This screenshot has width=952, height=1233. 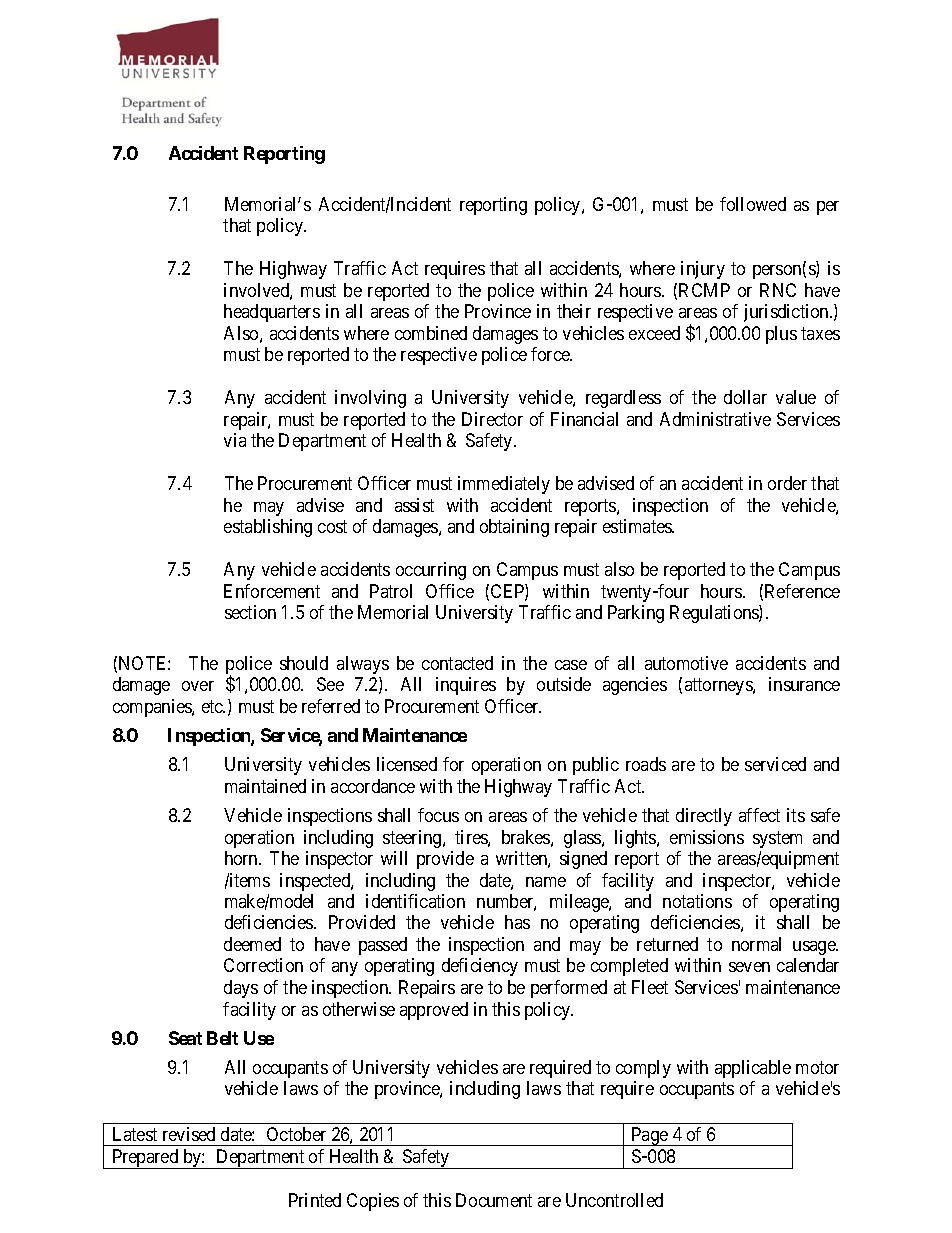 What do you see at coordinates (268, 528) in the screenshot?
I see `establishing` at bounding box center [268, 528].
